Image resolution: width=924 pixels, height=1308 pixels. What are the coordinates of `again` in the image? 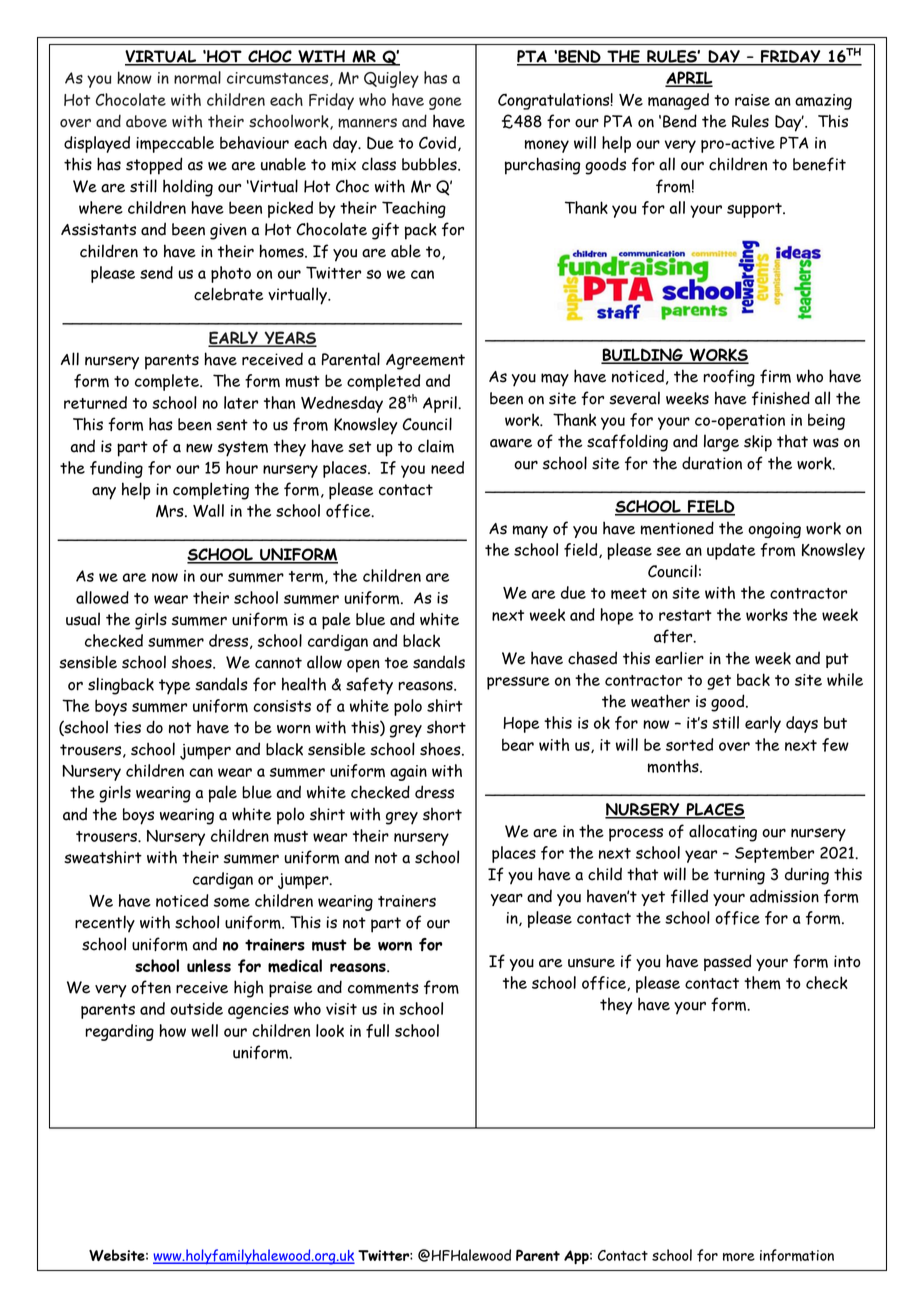 It's located at (408, 773).
